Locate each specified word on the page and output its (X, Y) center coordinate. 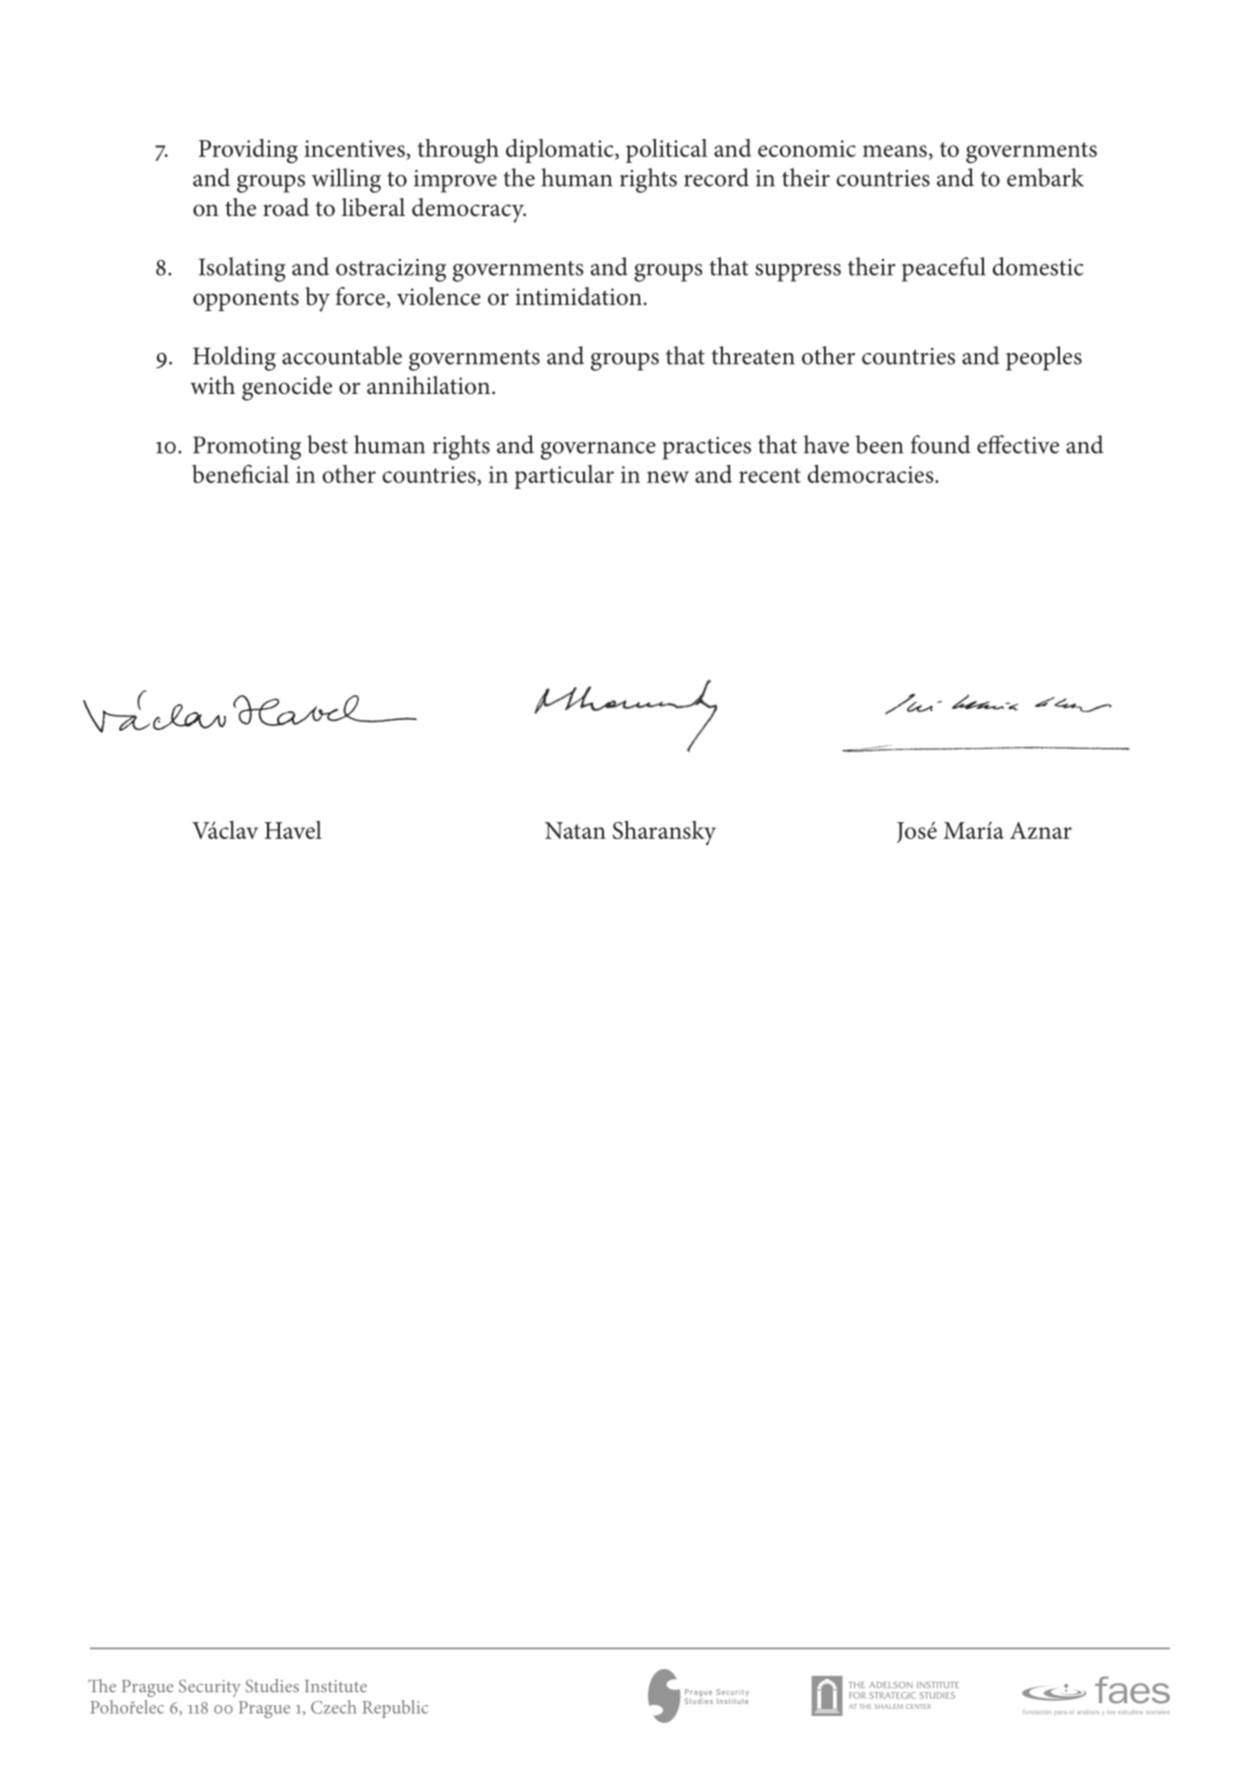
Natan (575, 830)
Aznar (1041, 830)
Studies (272, 1686)
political (666, 151)
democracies (871, 474)
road (286, 207)
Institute (336, 1686)
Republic (395, 1709)
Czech (334, 1707)
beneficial (240, 473)
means (895, 151)
